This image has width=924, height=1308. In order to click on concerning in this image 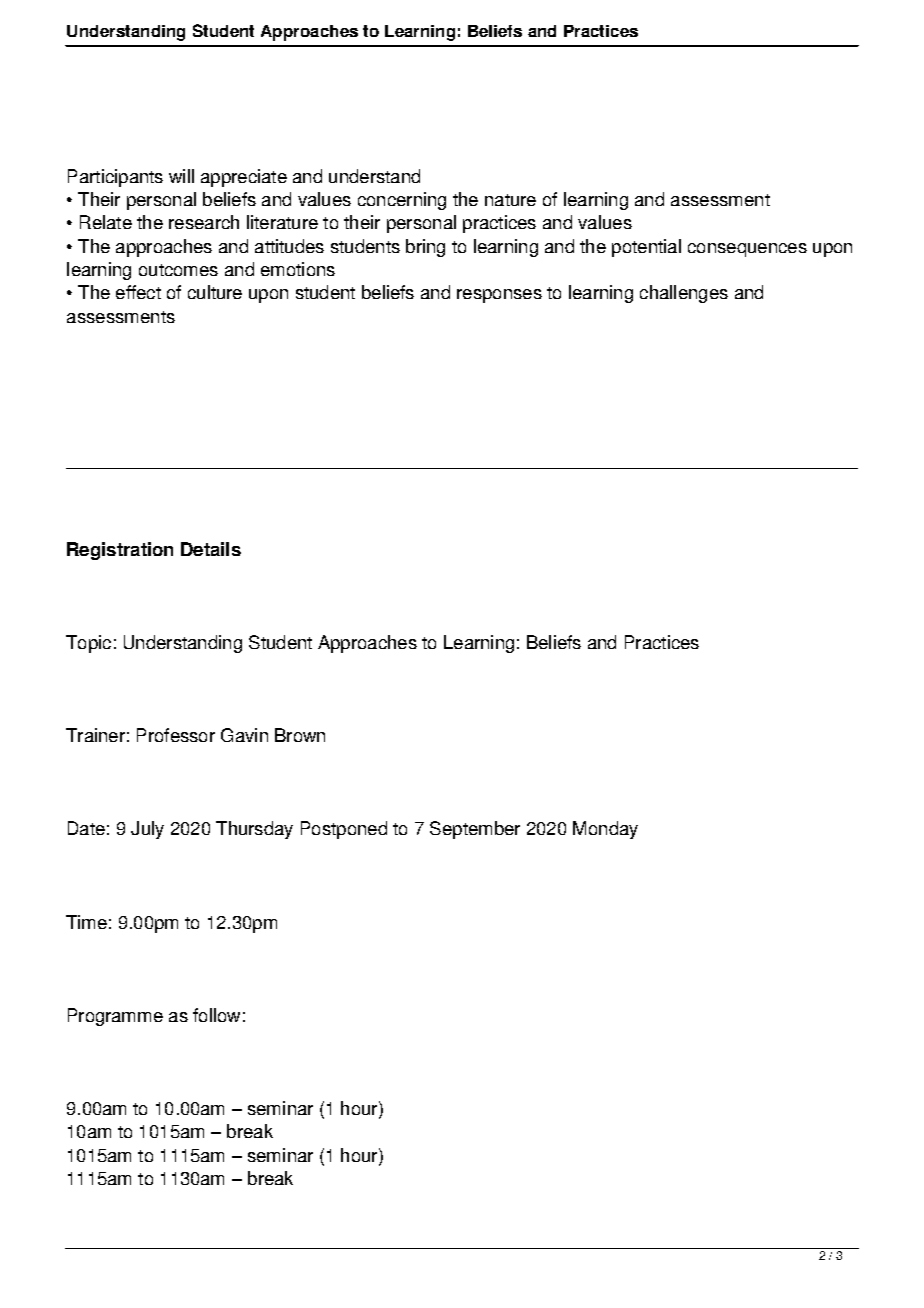, I will do `click(402, 201)`.
